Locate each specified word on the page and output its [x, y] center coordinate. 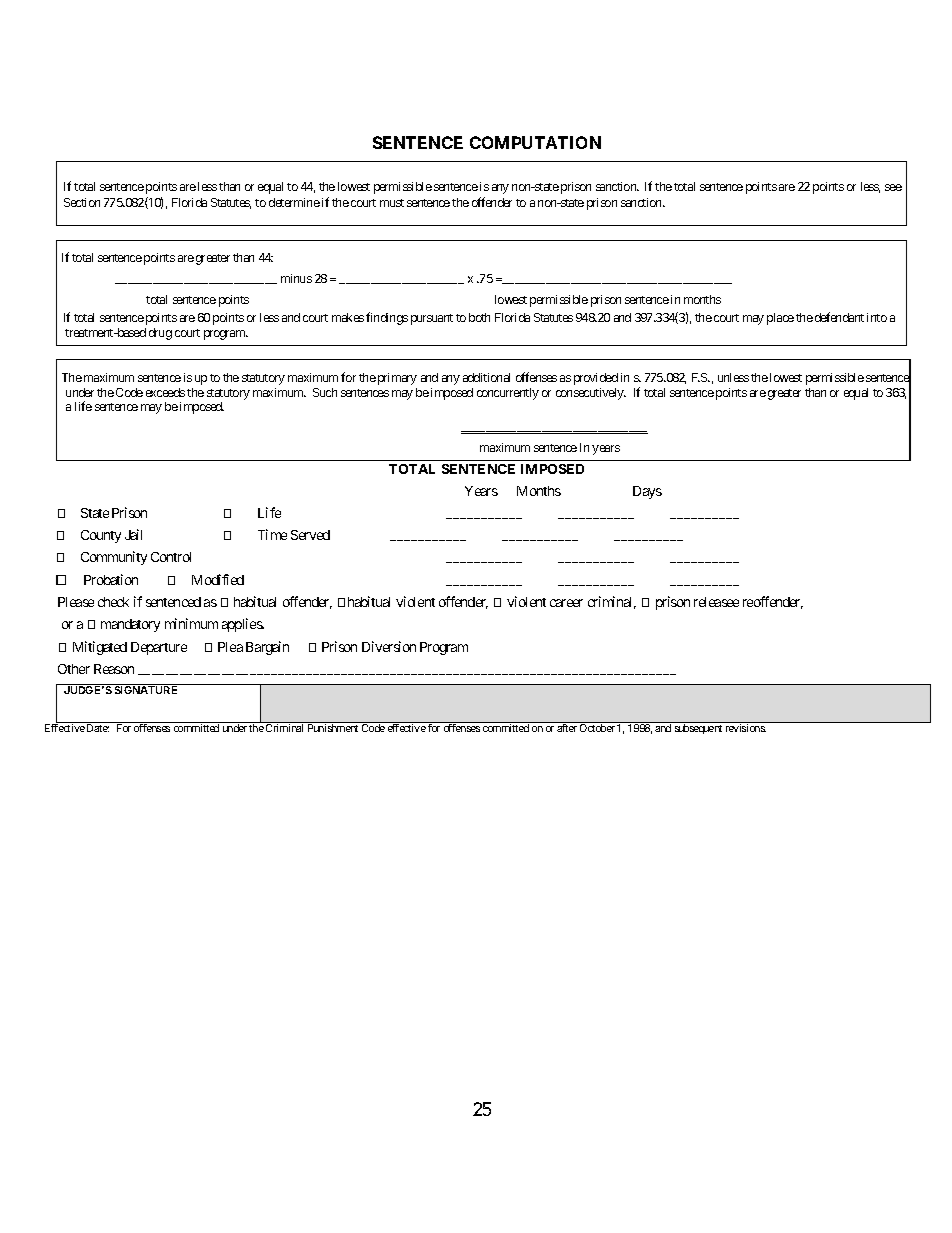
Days [647, 492]
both [479, 317]
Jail [133, 534]
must [392, 203]
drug [160, 334]
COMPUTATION [535, 142]
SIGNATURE [146, 690]
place [780, 319]
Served [310, 535]
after [567, 728]
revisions [746, 728]
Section [82, 202]
